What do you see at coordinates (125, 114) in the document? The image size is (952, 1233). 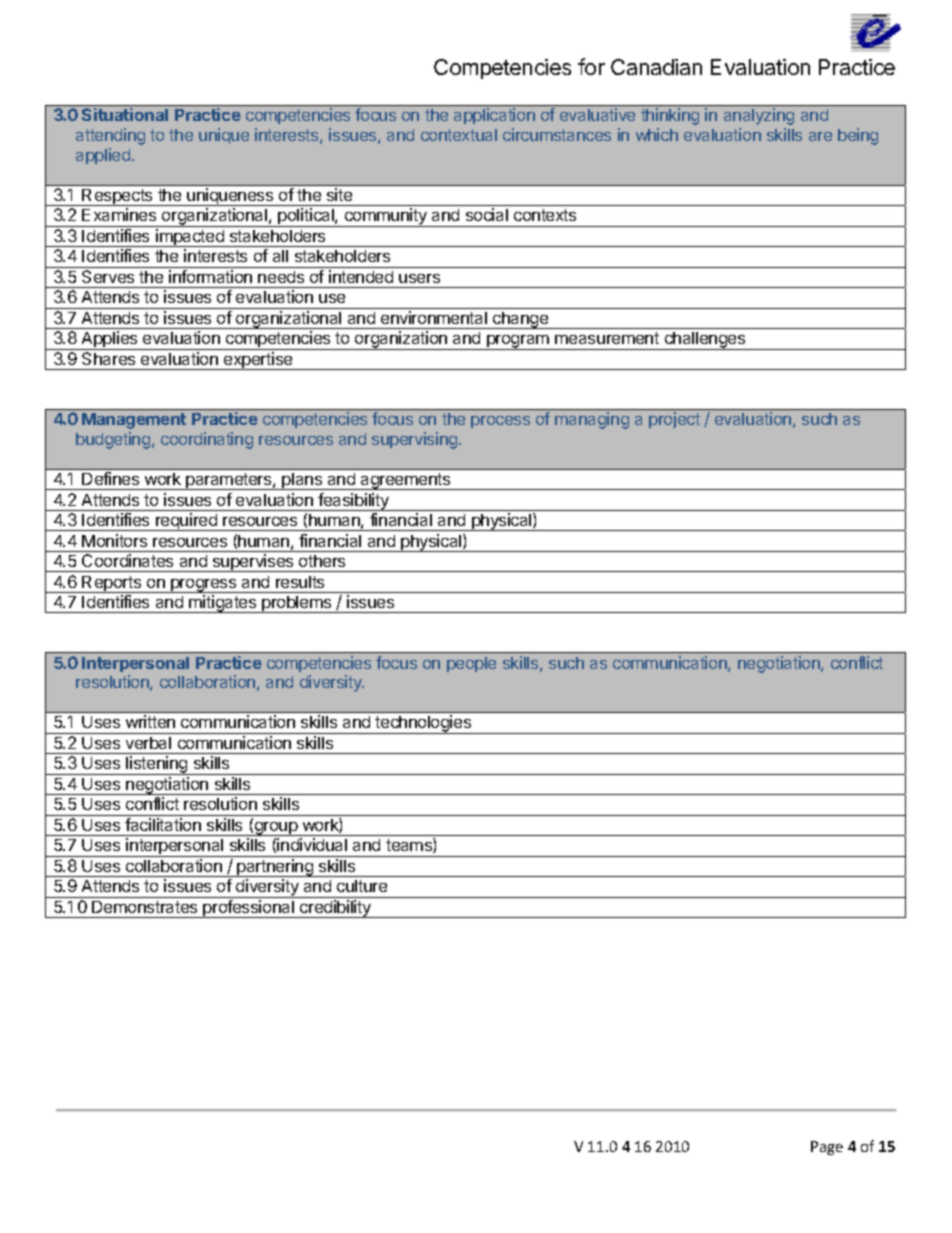 I see `Situational` at bounding box center [125, 114].
